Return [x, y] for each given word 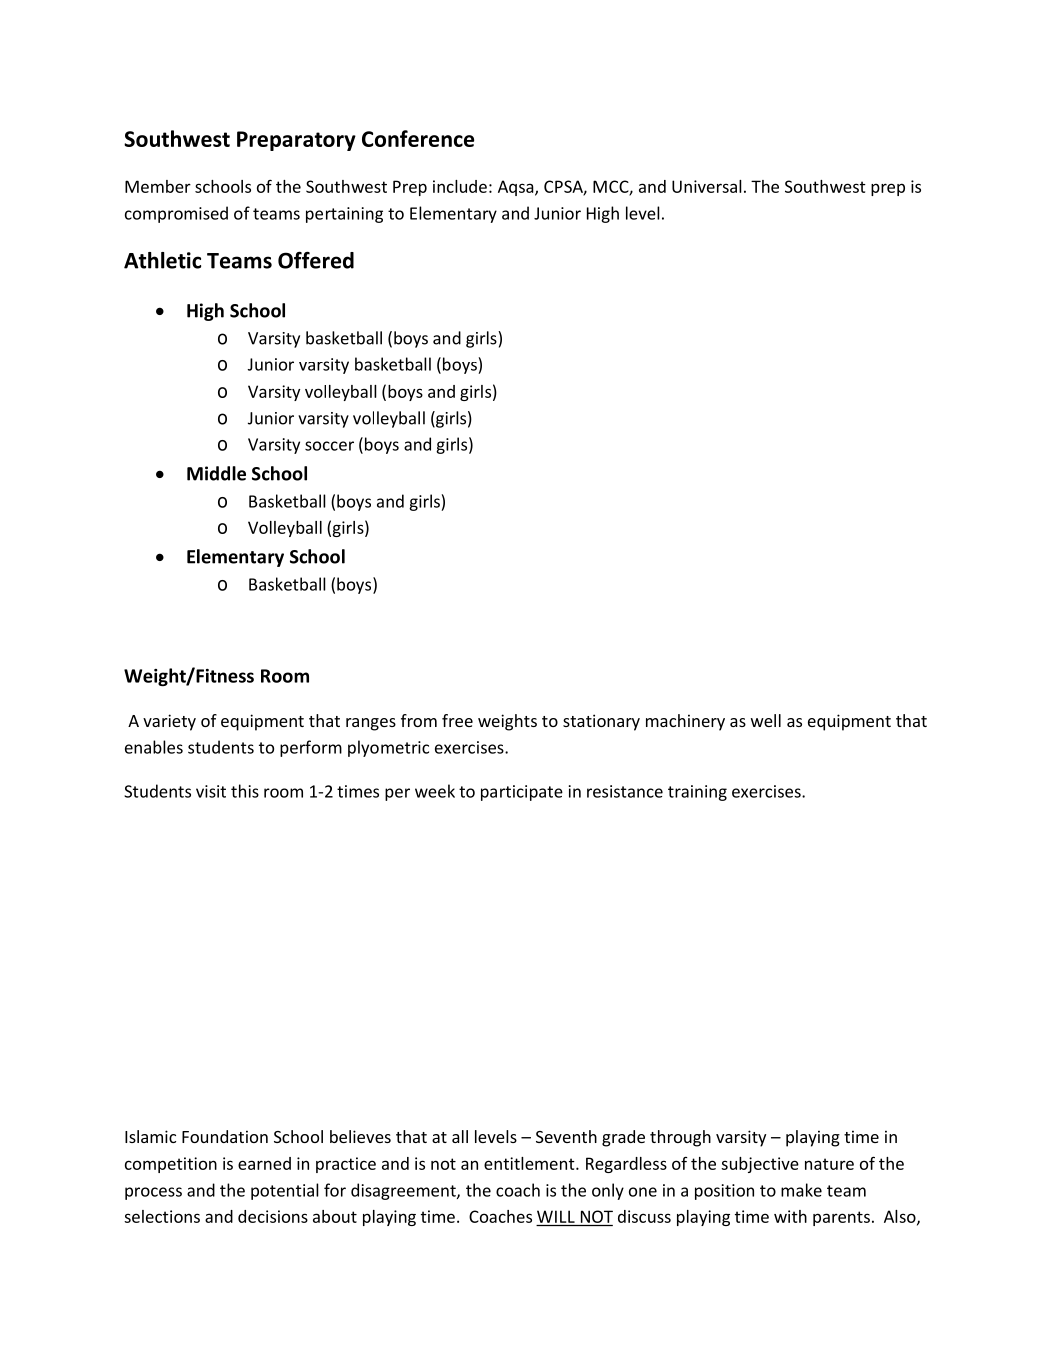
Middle [216, 473]
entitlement [530, 1163]
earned [264, 1163]
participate [522, 793]
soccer [329, 446]
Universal [707, 186]
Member [158, 186]
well [766, 720]
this [245, 791]
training [697, 793]
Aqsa [517, 188]
